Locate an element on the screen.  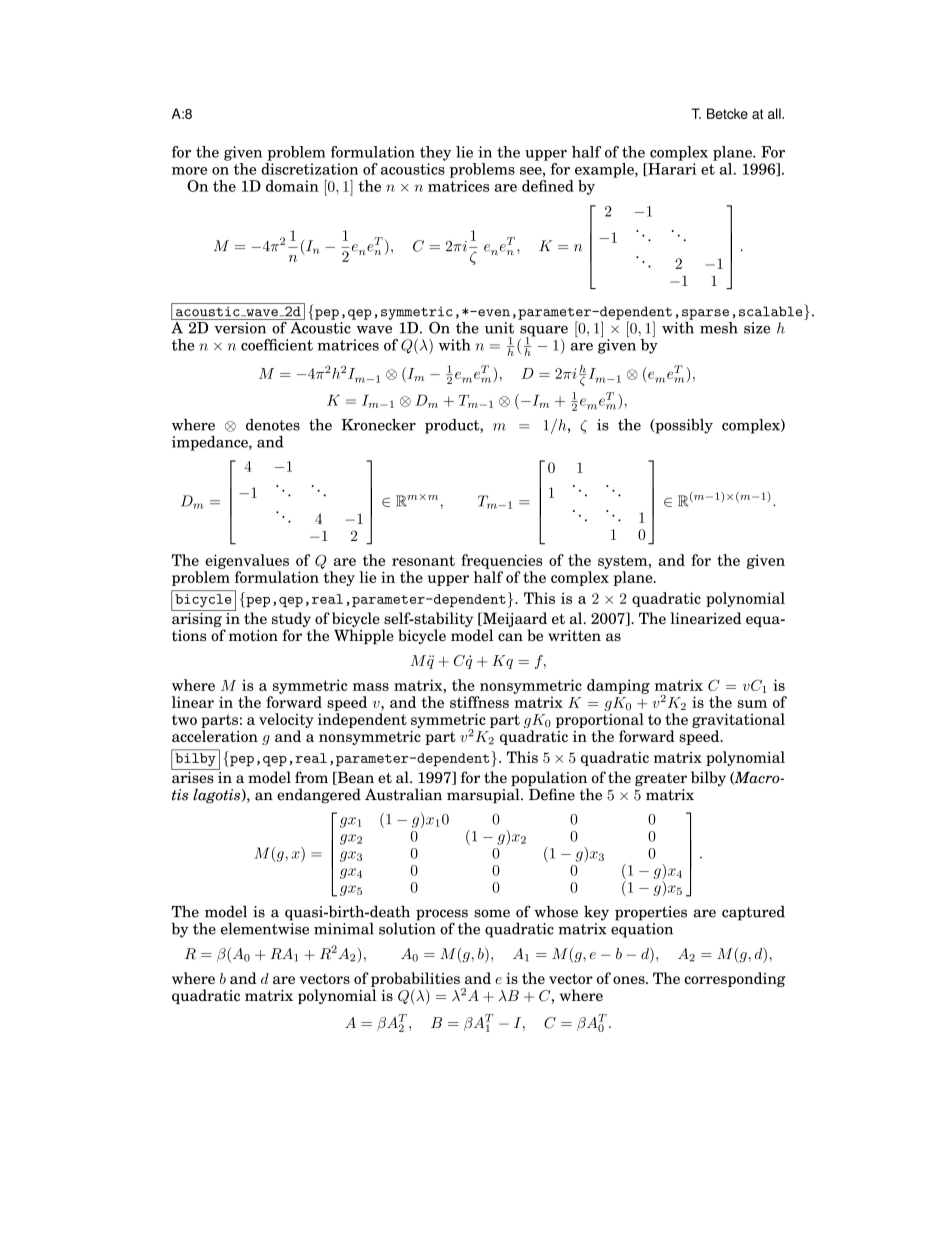
all is located at coordinates (775, 113).
